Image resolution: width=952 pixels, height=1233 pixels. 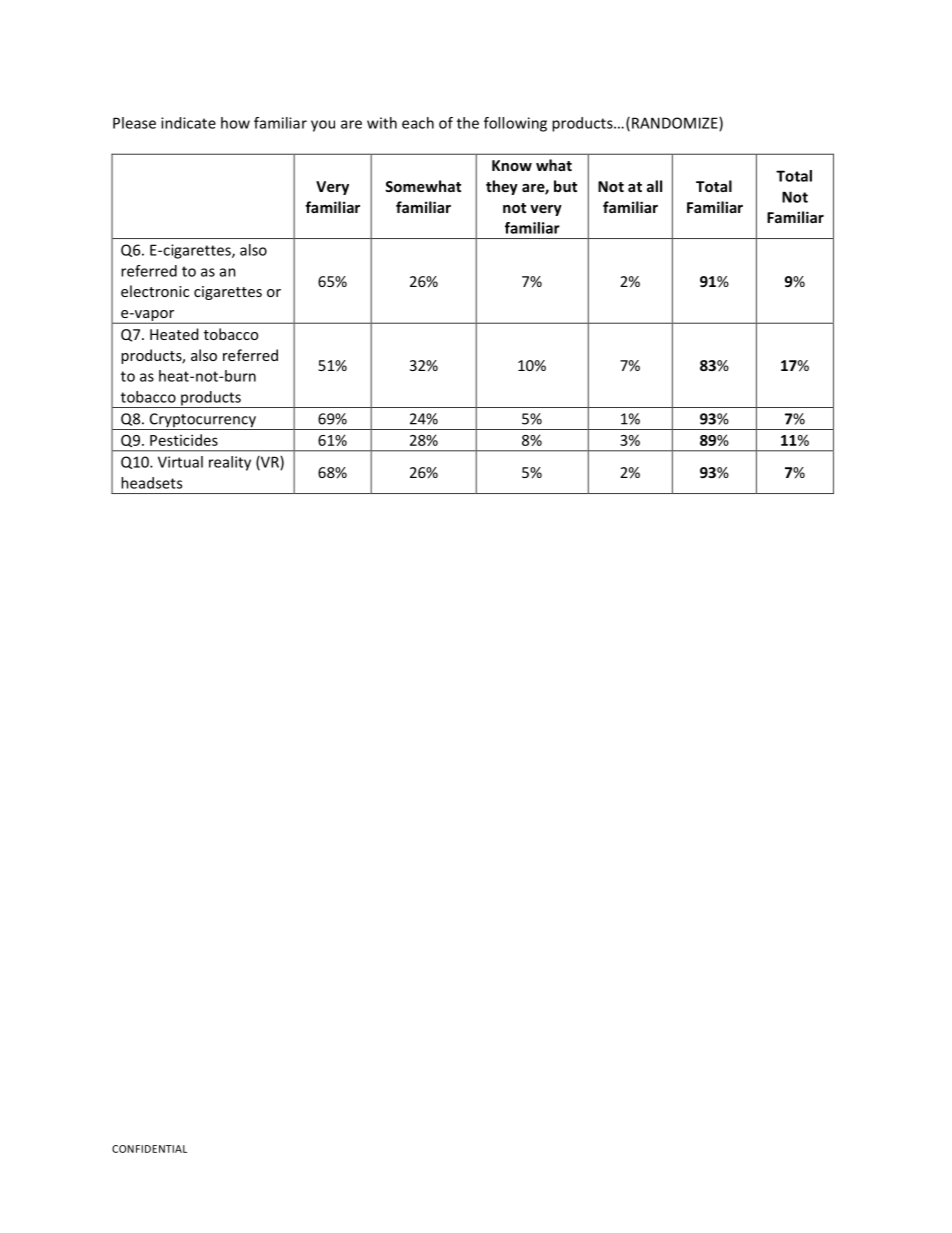 I want to click on indicate, so click(x=188, y=123).
